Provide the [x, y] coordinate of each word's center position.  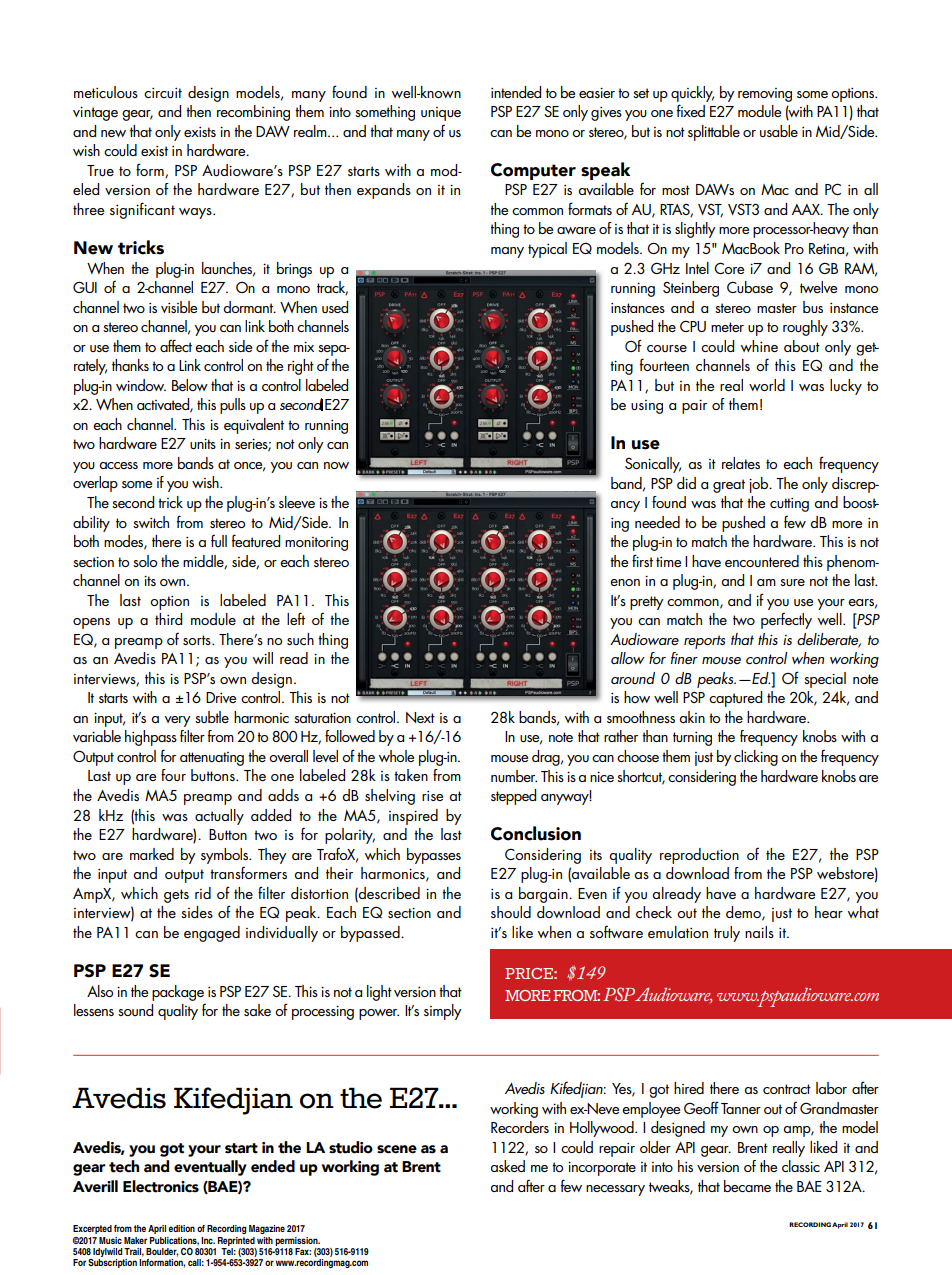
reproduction [699, 856]
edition [181, 1228]
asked [508, 1166]
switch [151, 522]
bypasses [434, 856]
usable [779, 131]
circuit [163, 93]
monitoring [316, 544]
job [760, 485]
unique [441, 114]
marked [152, 854]
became [747, 1186]
